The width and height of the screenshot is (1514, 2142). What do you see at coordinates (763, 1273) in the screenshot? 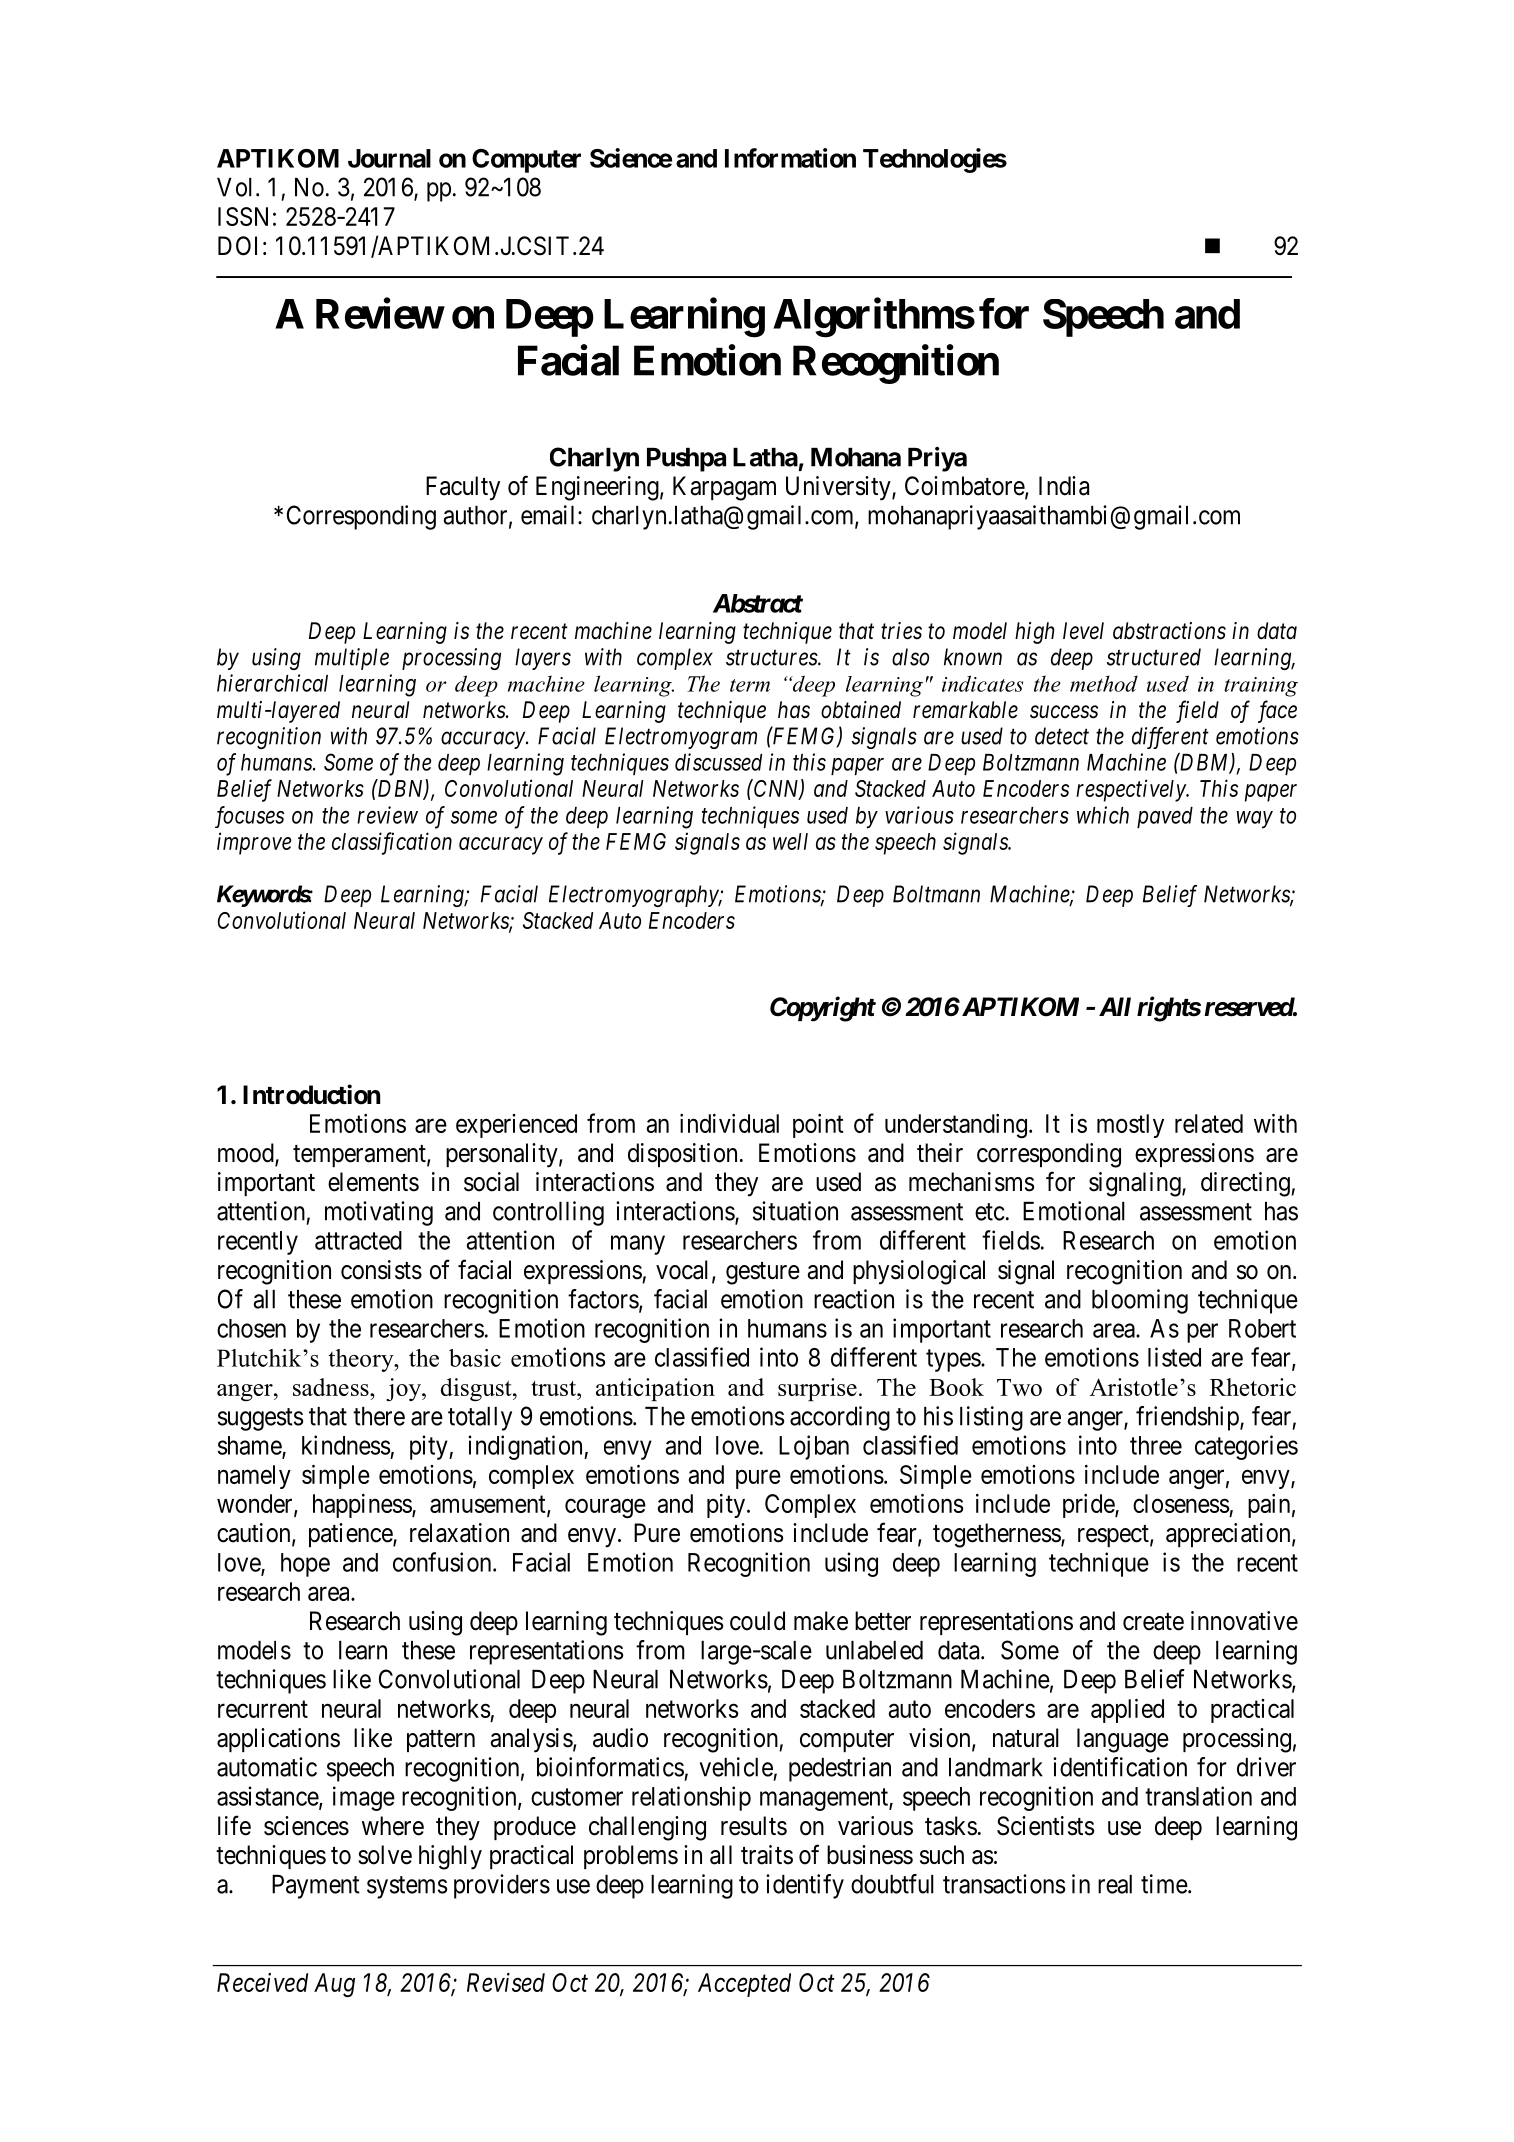
I see `gesture` at bounding box center [763, 1273].
